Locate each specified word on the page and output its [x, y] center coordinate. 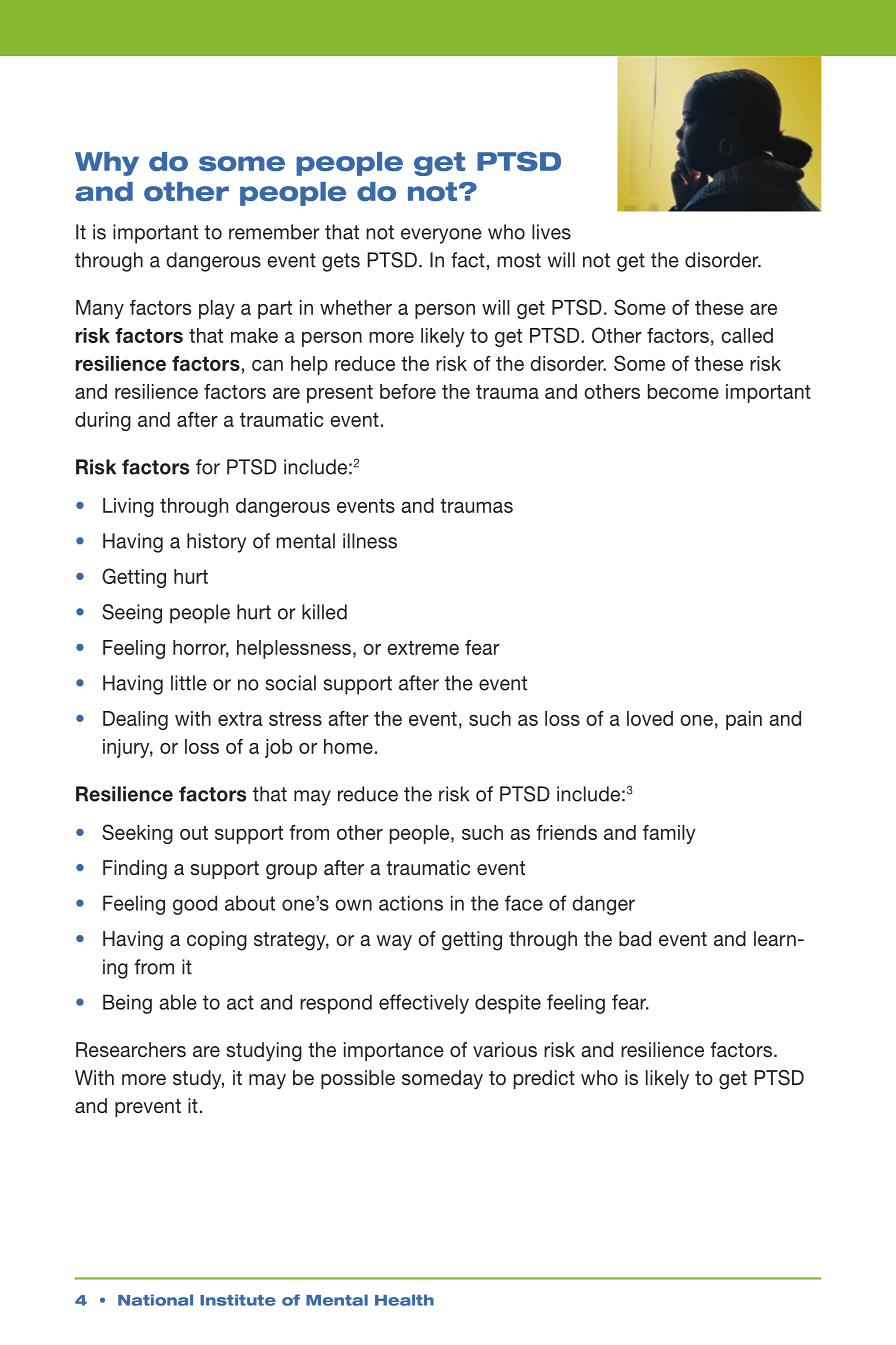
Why [107, 164]
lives [551, 232]
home [348, 746]
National [155, 1300]
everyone [441, 236]
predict [544, 1079]
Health [404, 1300]
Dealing [135, 720]
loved [650, 718]
